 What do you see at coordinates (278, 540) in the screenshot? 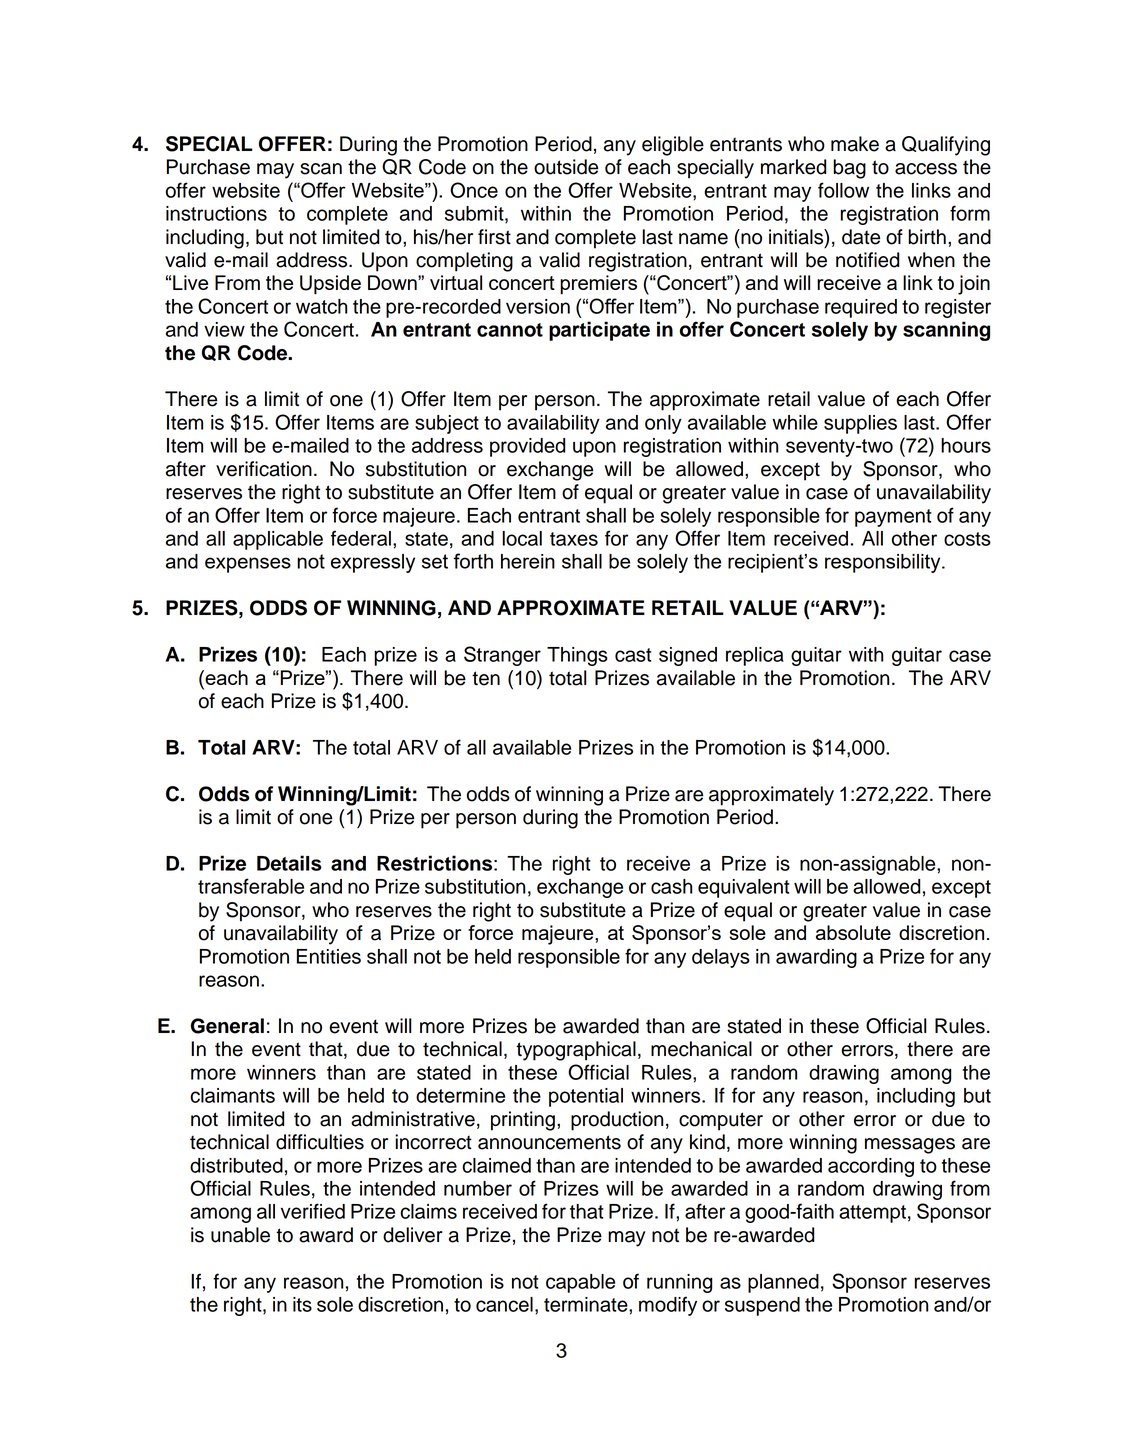
I see `applicable` at bounding box center [278, 540].
